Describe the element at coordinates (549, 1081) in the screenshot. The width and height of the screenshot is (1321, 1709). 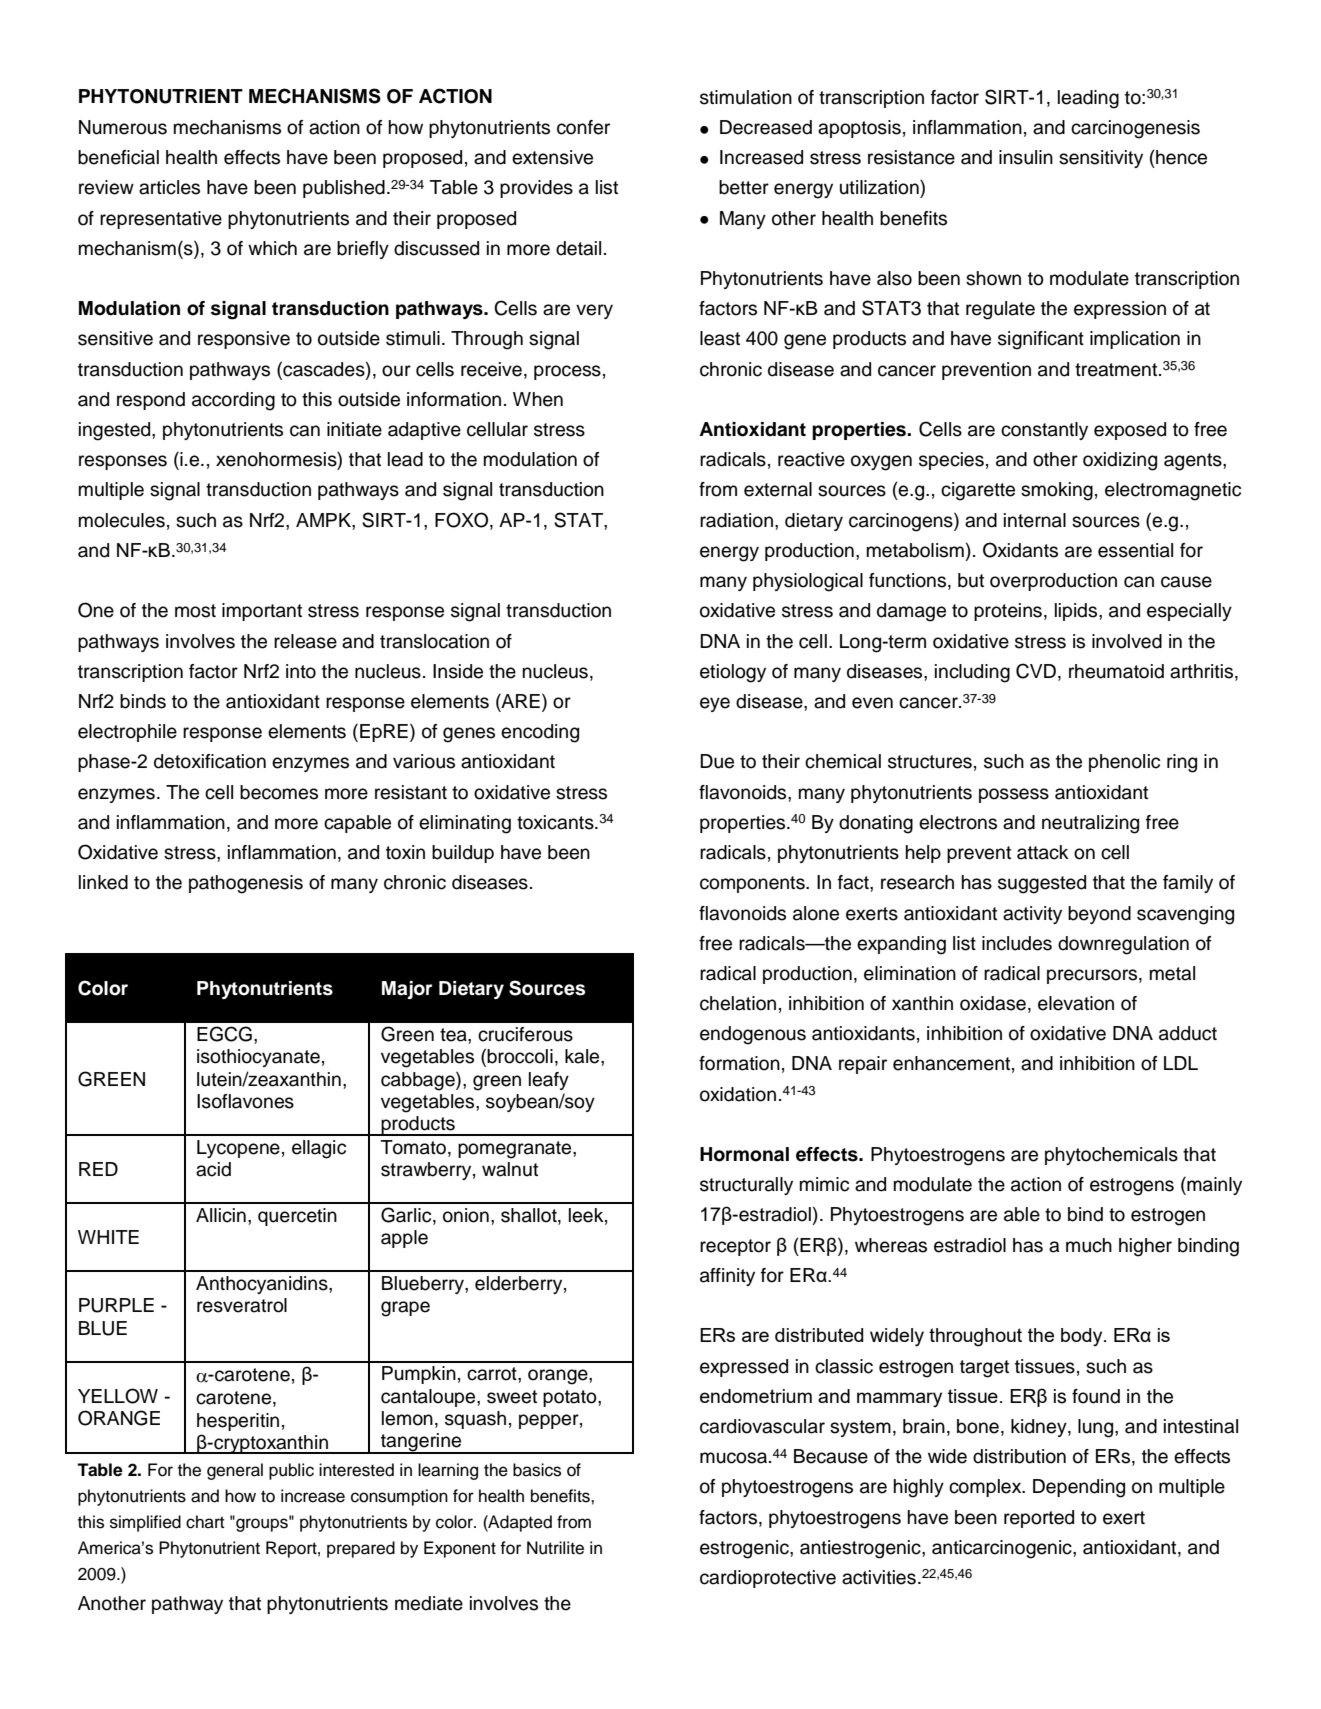
I see `leafy` at that location.
